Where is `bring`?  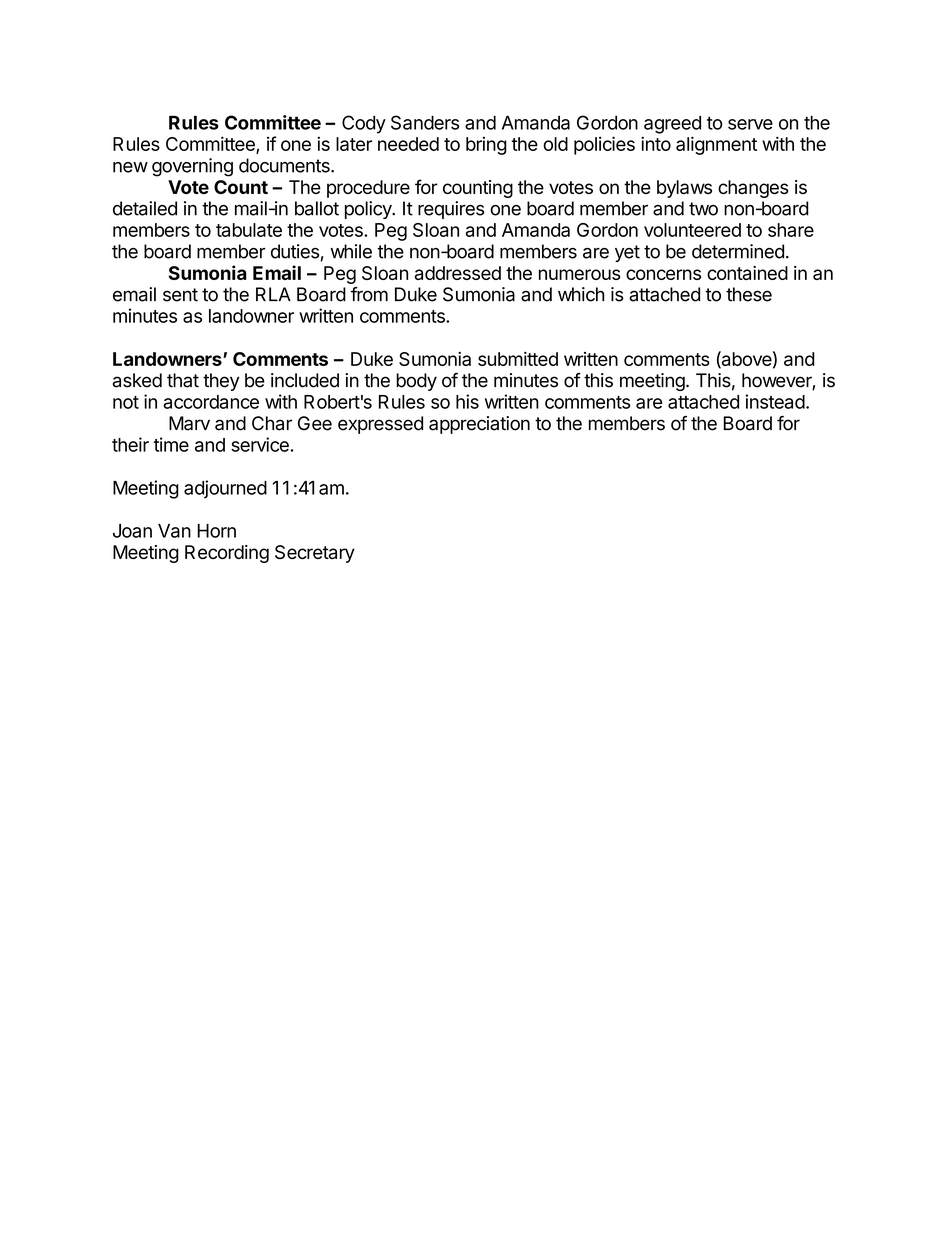 bring is located at coordinates (486, 145).
